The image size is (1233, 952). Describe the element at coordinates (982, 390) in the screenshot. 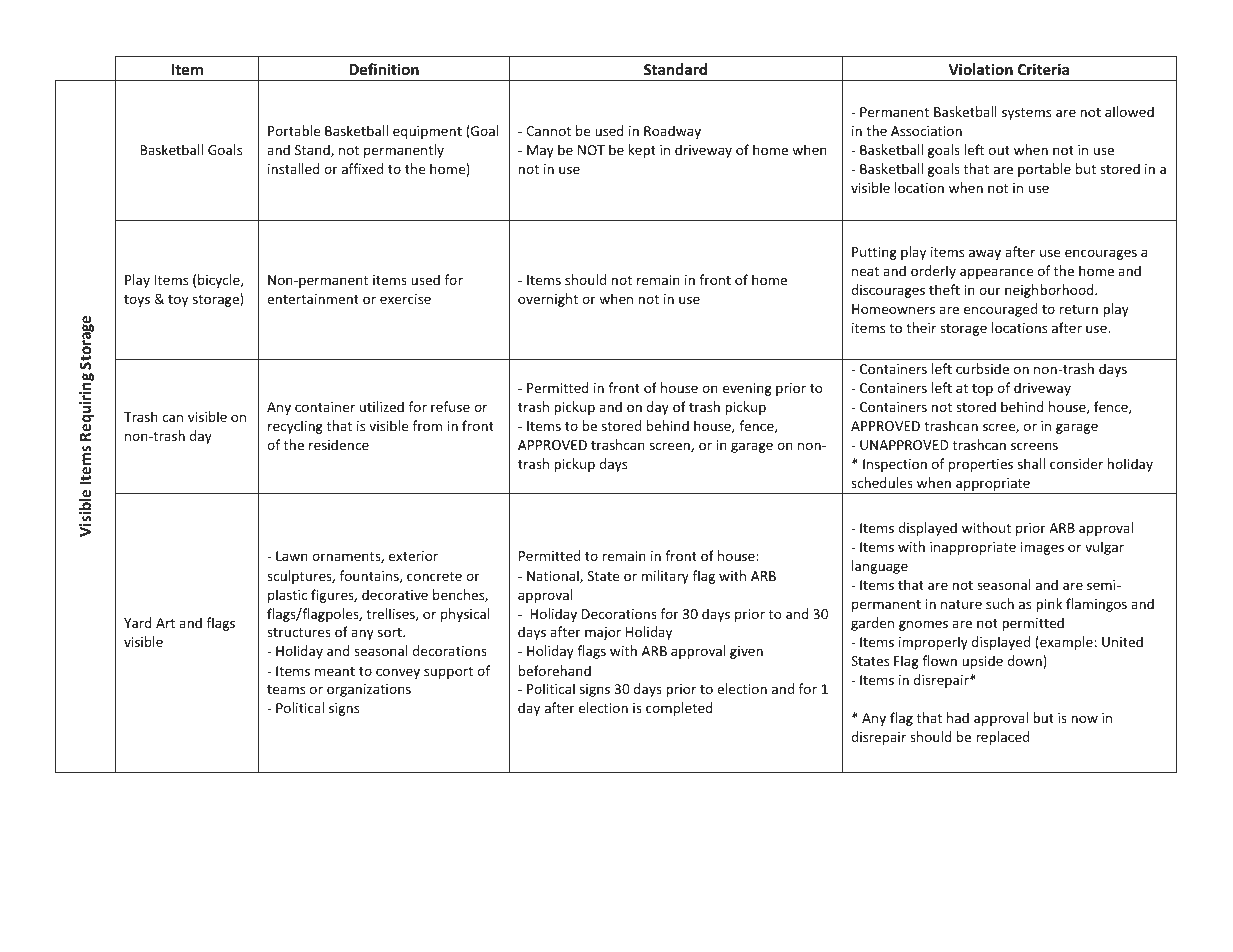

I see `top` at that location.
